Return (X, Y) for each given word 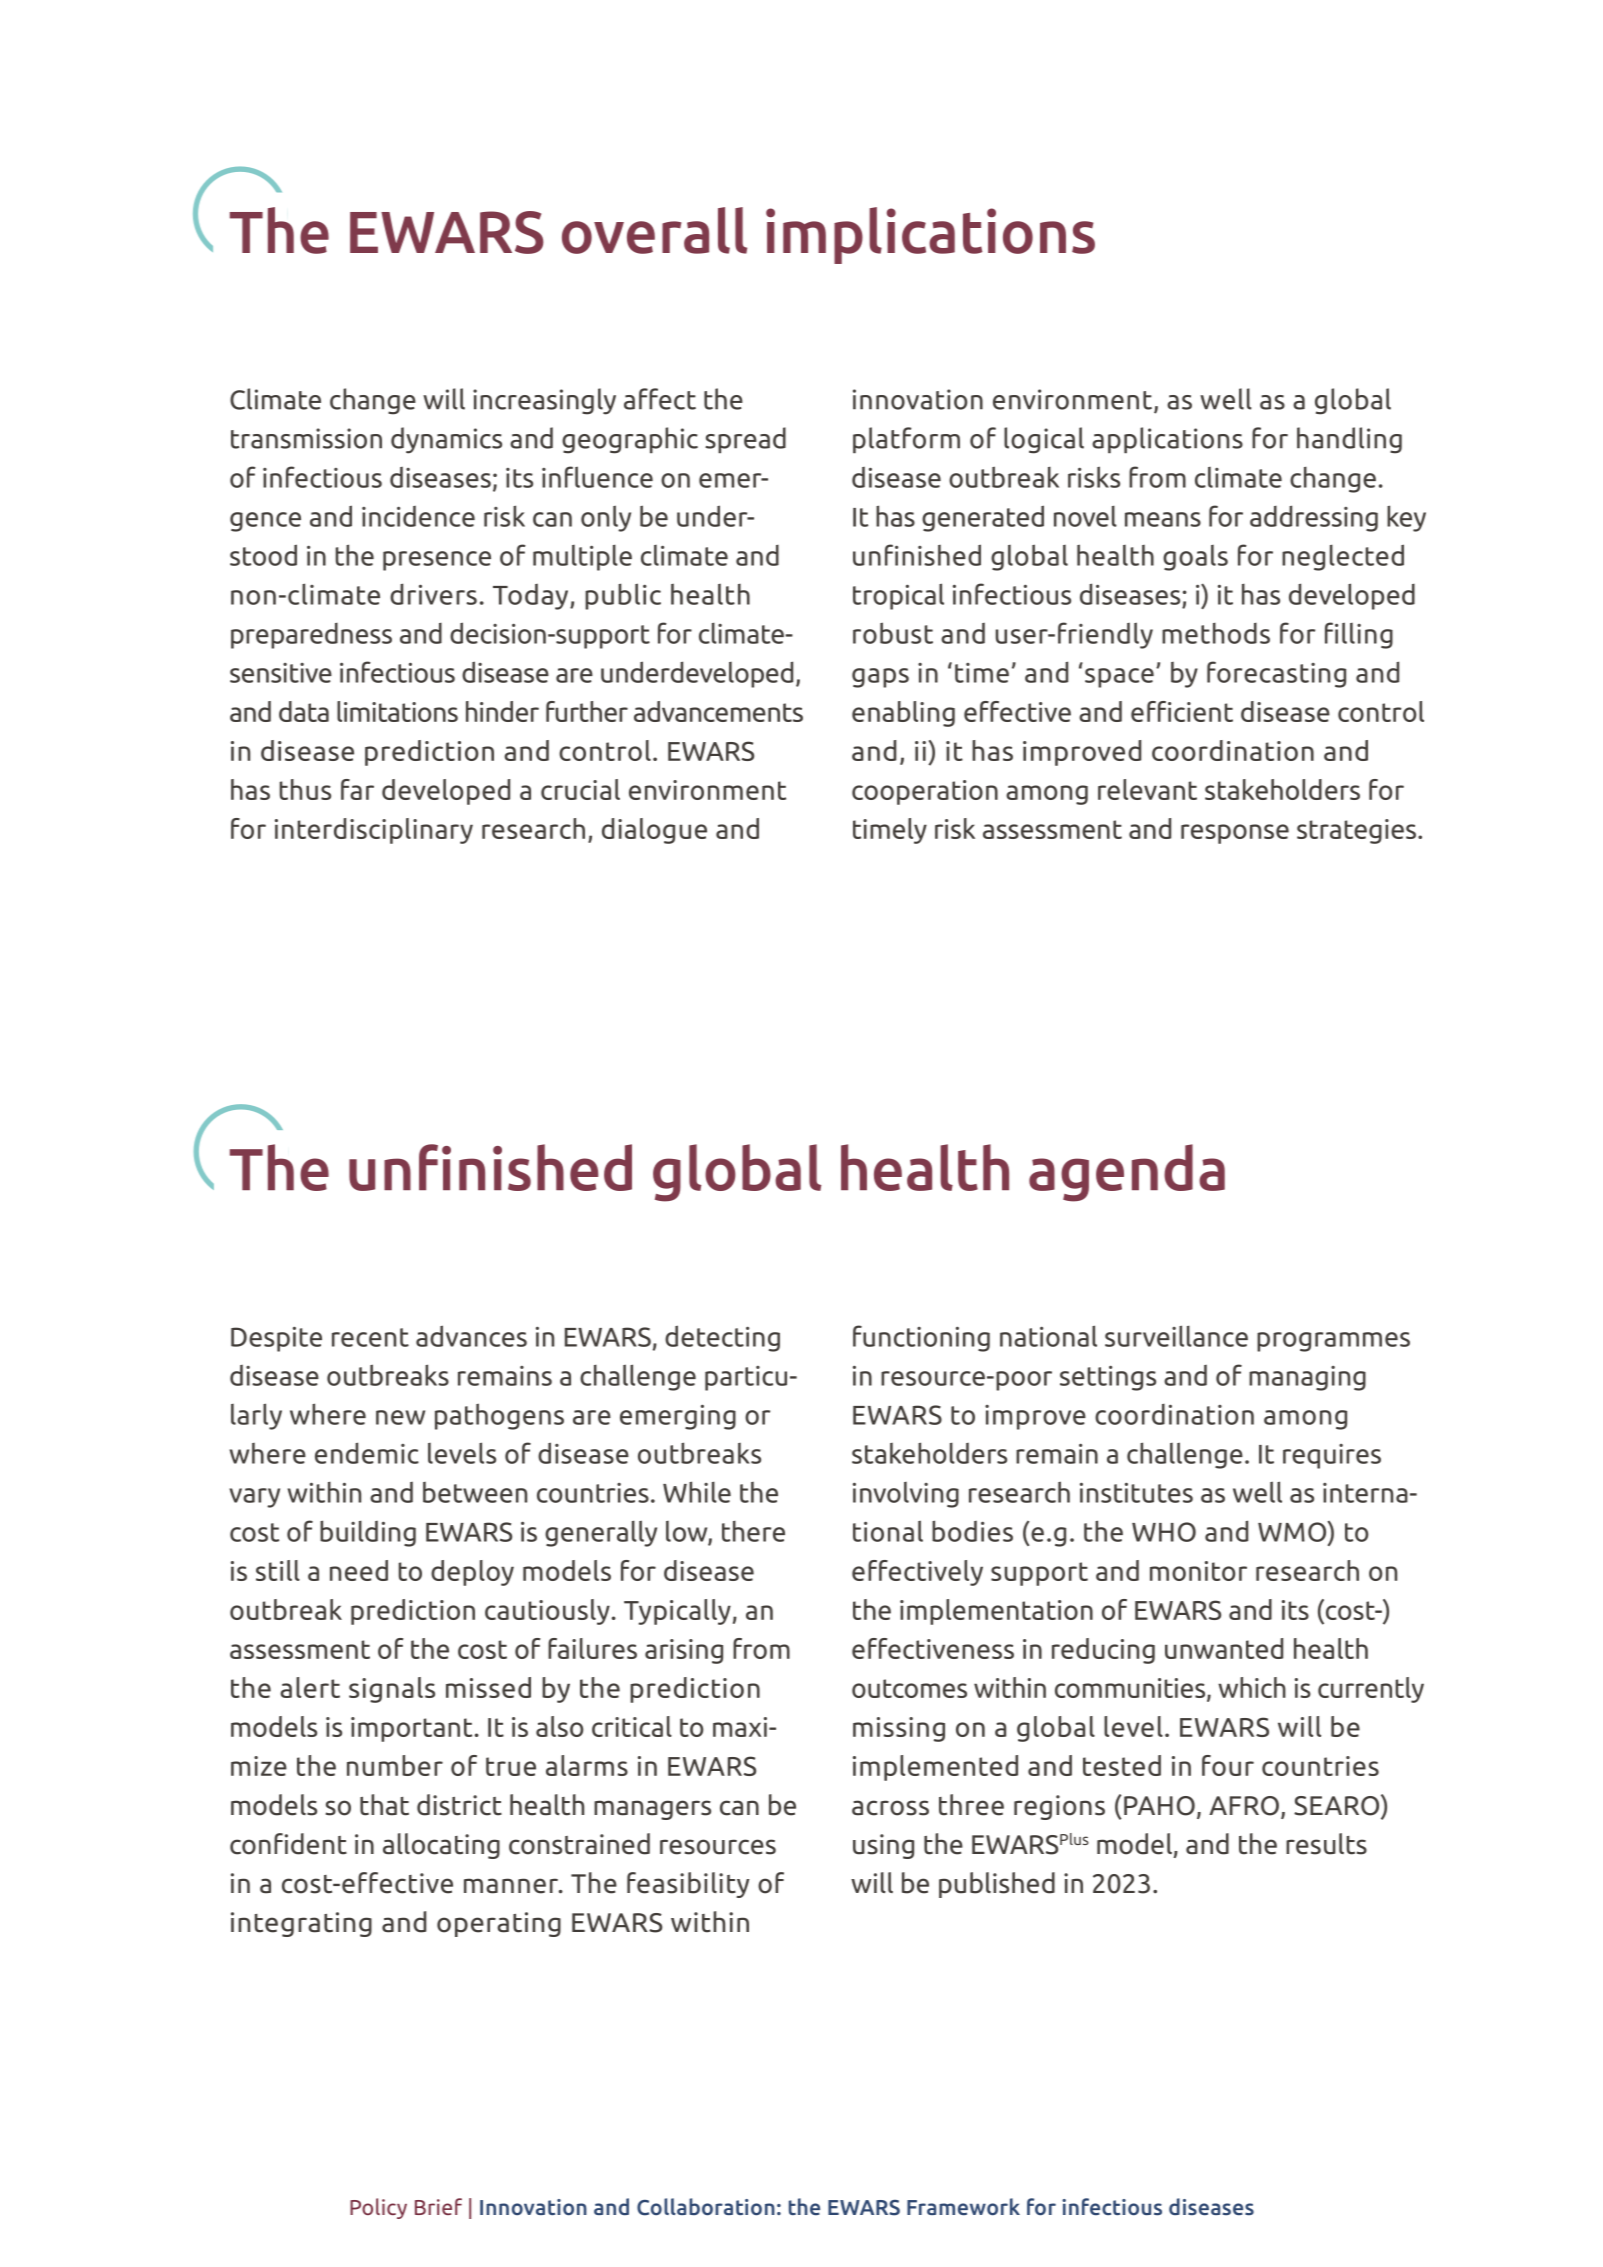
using (883, 1846)
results (1326, 1844)
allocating (441, 1846)
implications (930, 235)
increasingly (544, 401)
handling (1349, 440)
